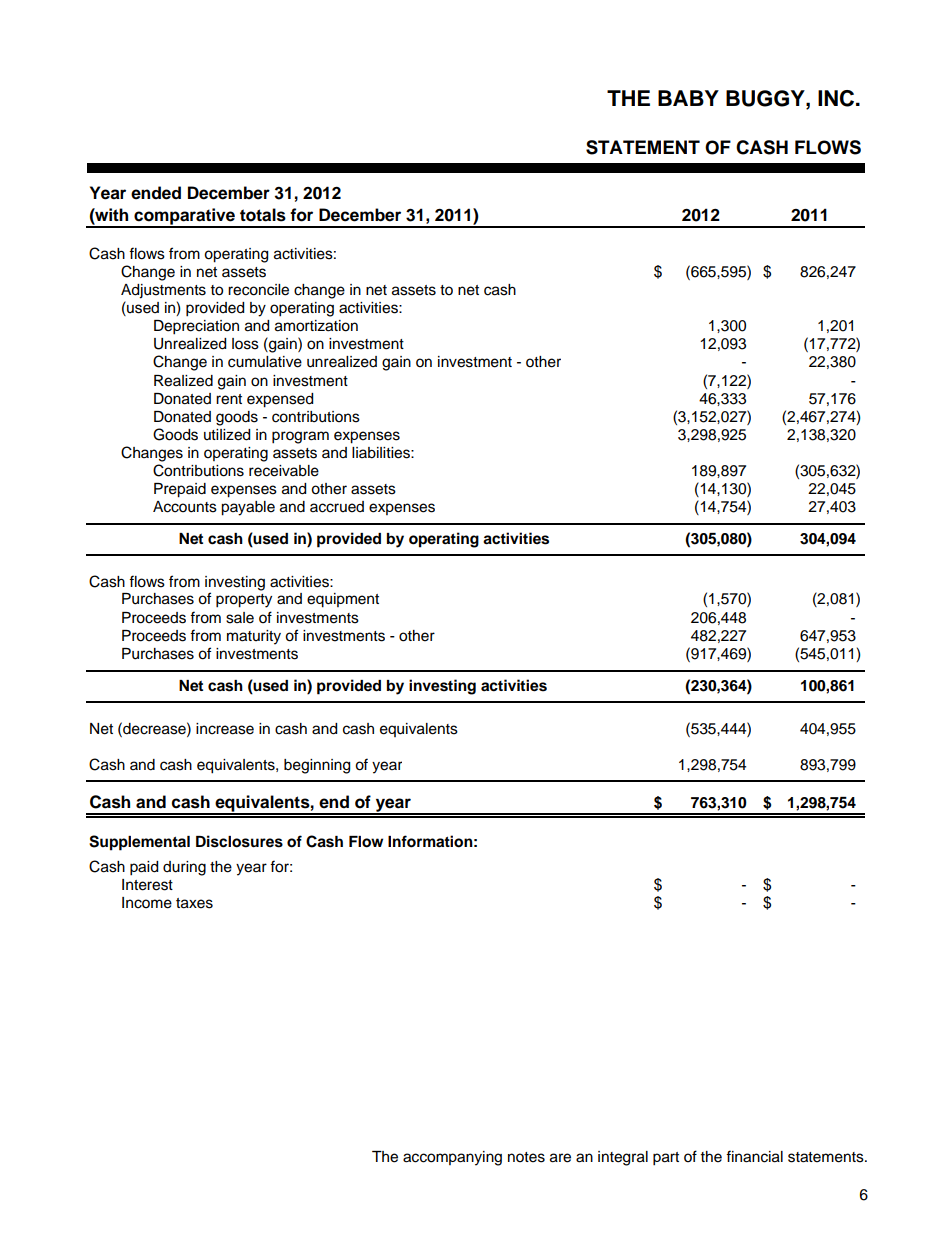  Describe the element at coordinates (337, 507) in the document. I see `accrued` at that location.
